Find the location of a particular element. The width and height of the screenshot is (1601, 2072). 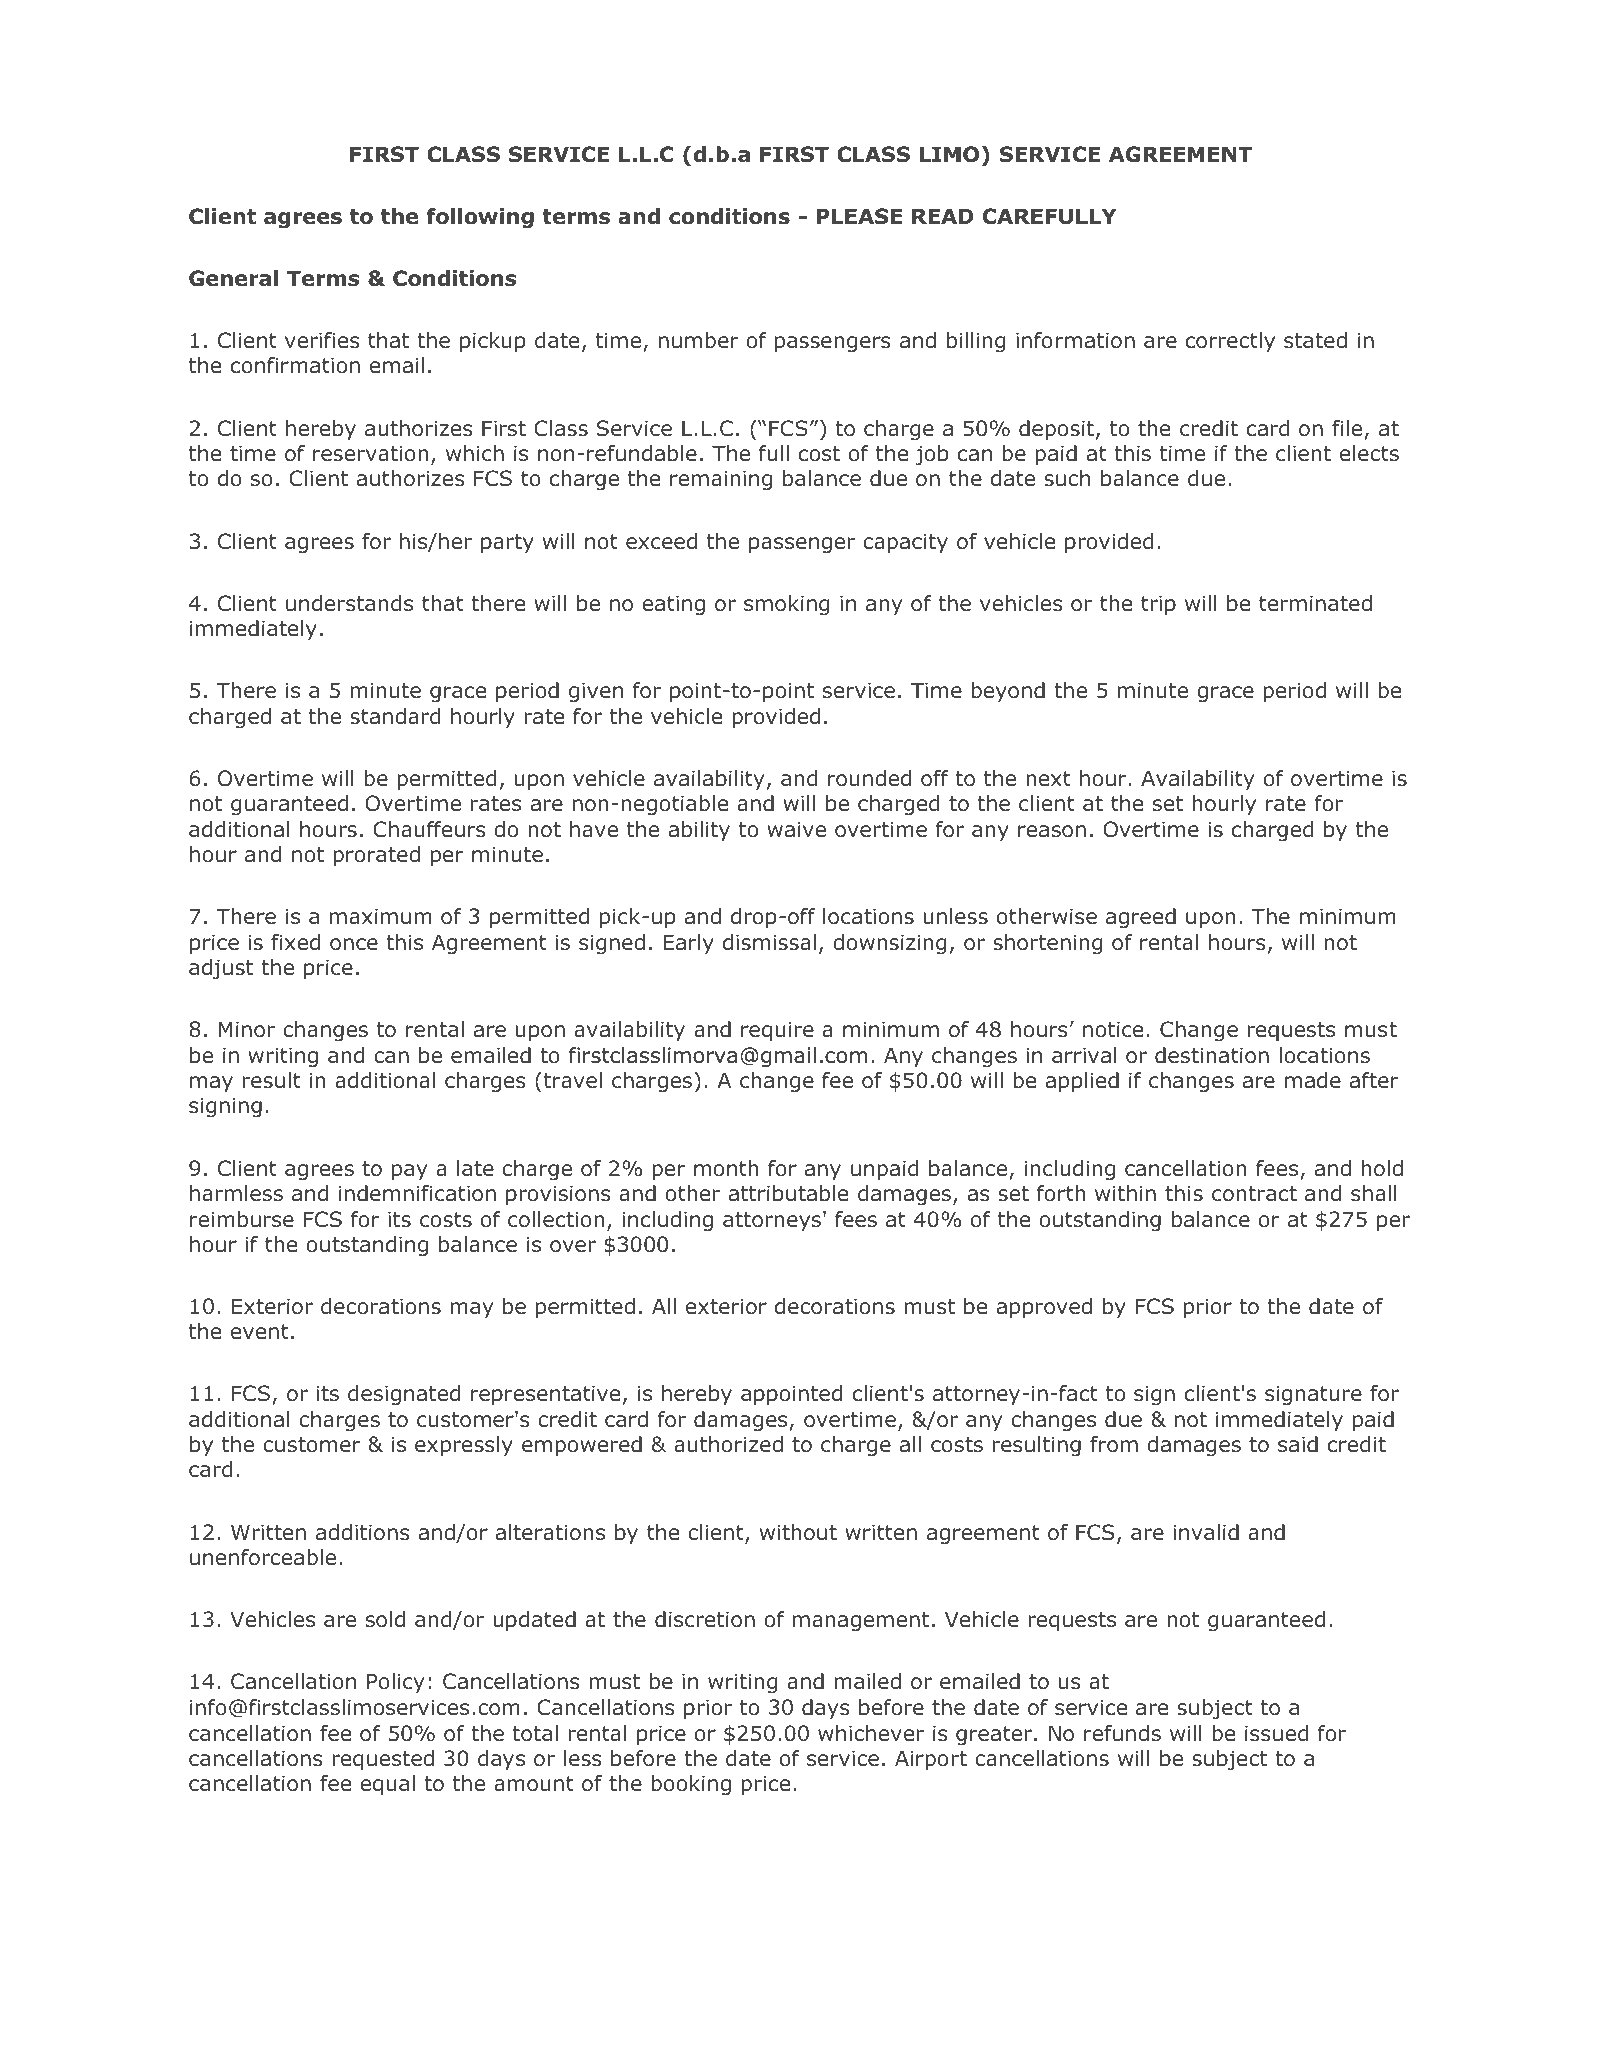

verifies is located at coordinates (322, 340).
